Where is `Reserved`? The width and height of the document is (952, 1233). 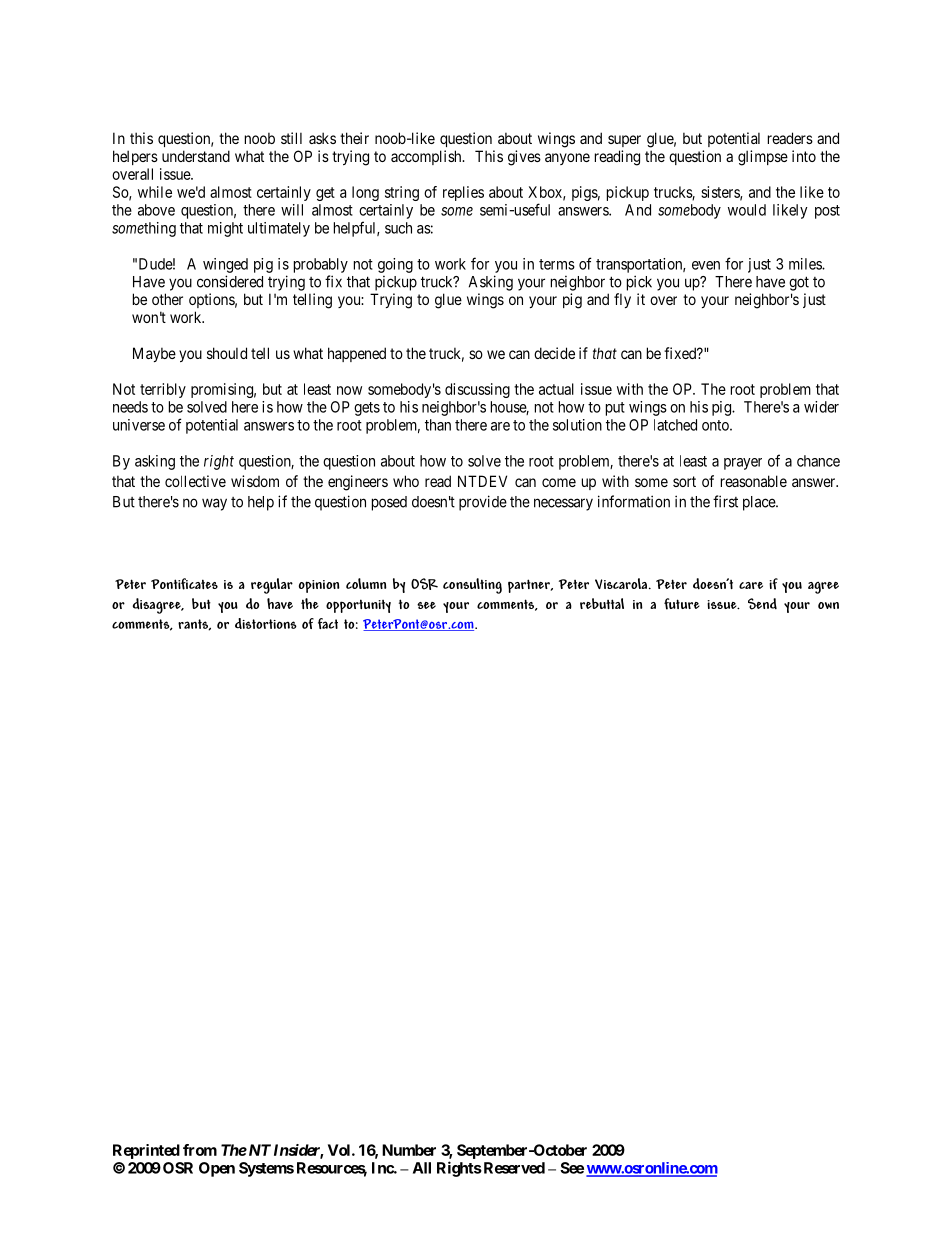
Reserved is located at coordinates (513, 1168).
